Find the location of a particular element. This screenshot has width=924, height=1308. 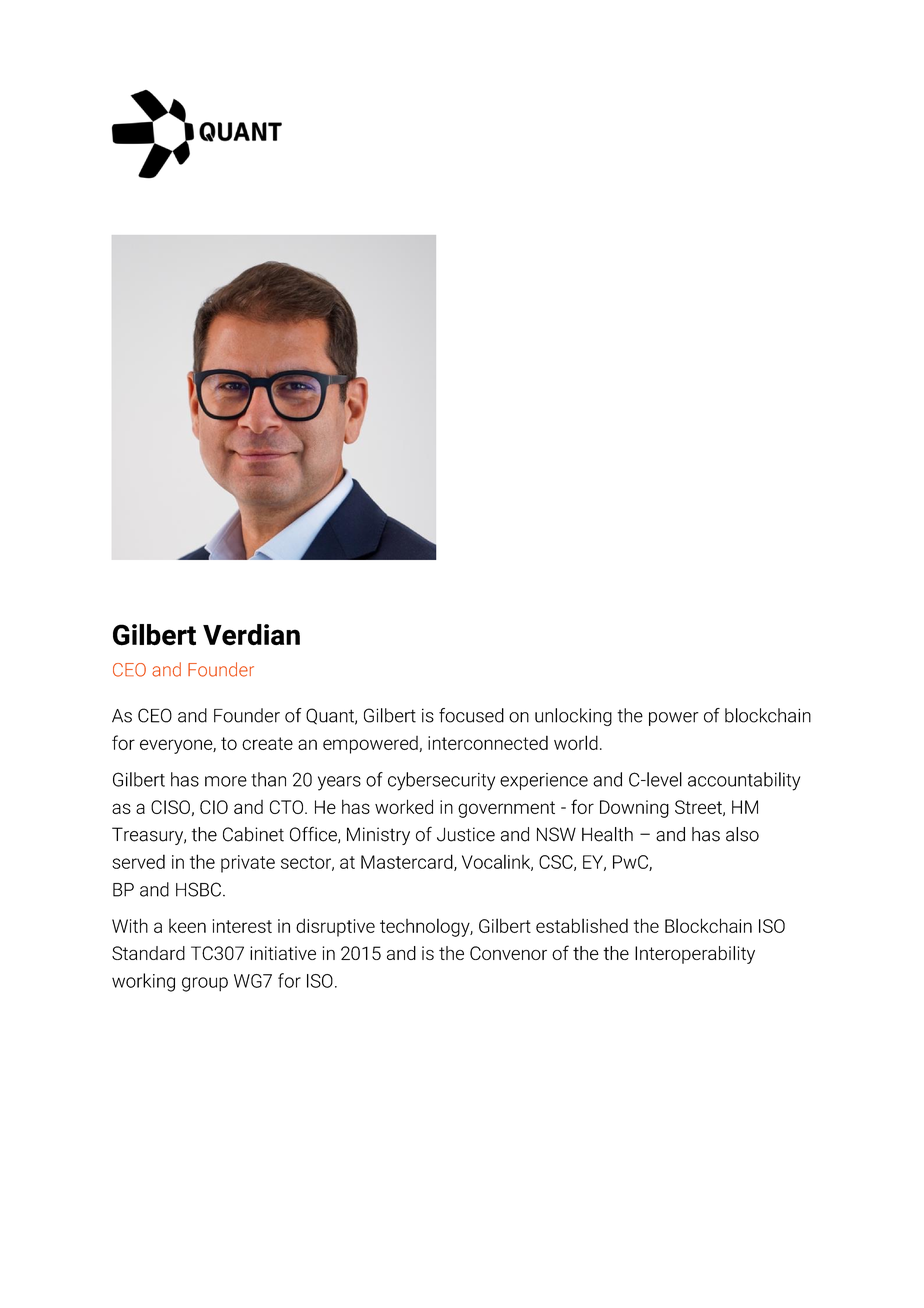

initiative is located at coordinates (283, 953).
